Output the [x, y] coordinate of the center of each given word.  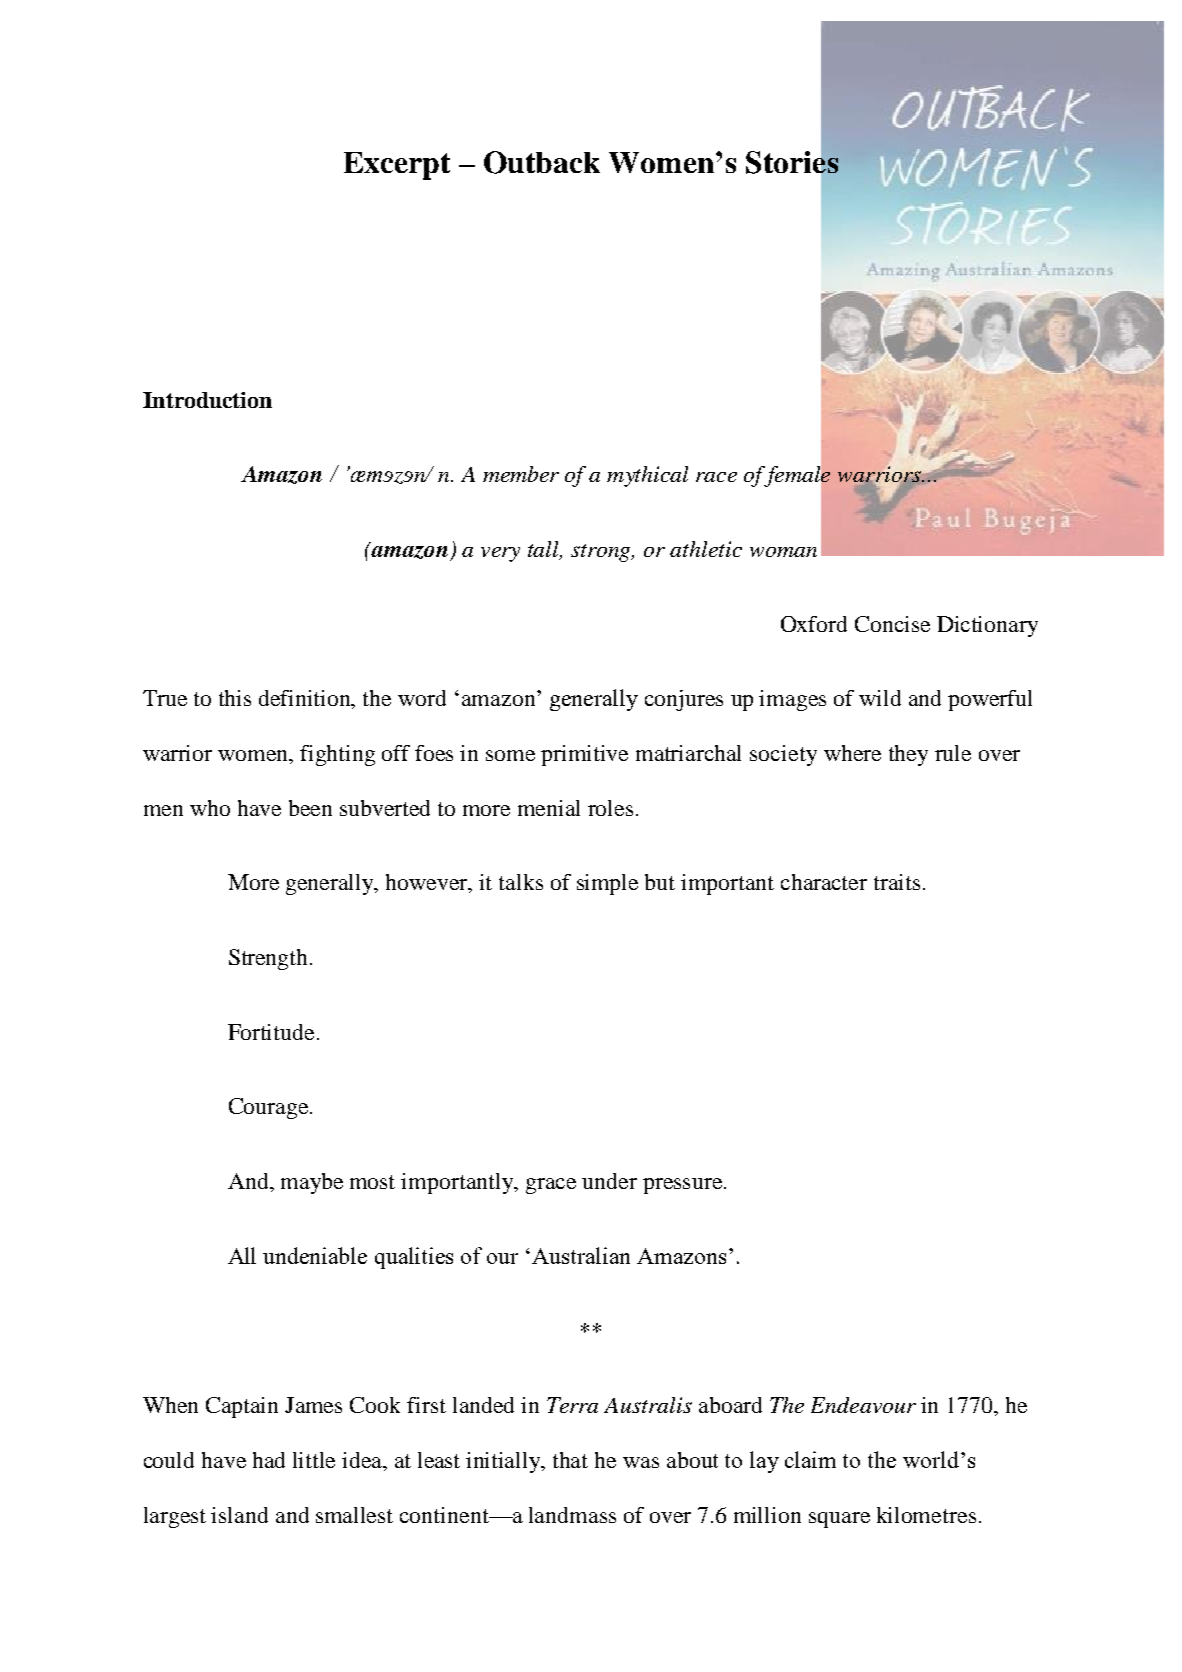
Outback [542, 162]
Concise [892, 624]
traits [897, 882]
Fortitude [271, 1032]
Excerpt [397, 166]
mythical [647, 476]
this [235, 698]
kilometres [926, 1515]
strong [602, 553]
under [609, 1181]
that [570, 1460]
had [269, 1460]
